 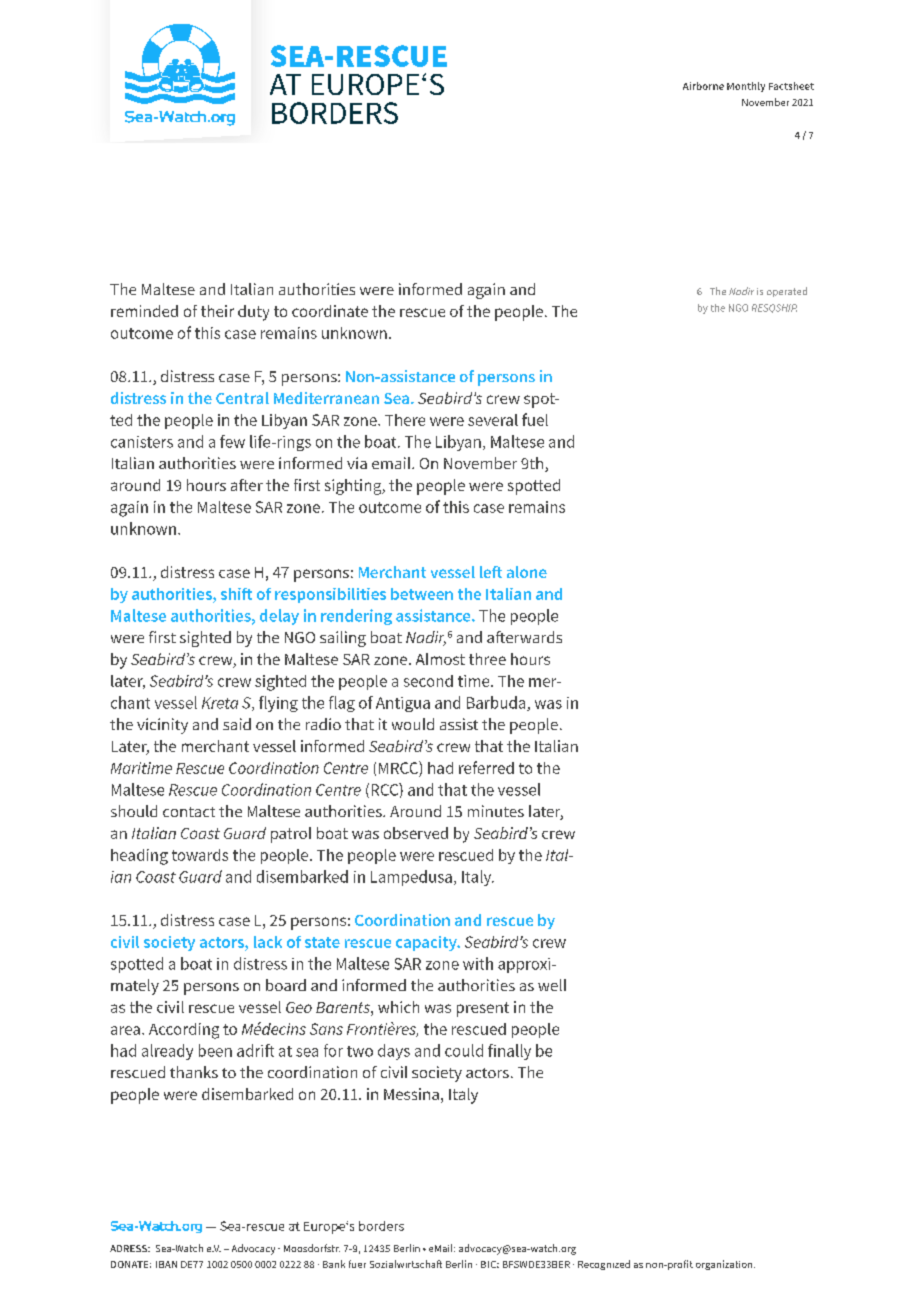 What do you see at coordinates (334, 1264) in the page?
I see `Bank` at bounding box center [334, 1264].
